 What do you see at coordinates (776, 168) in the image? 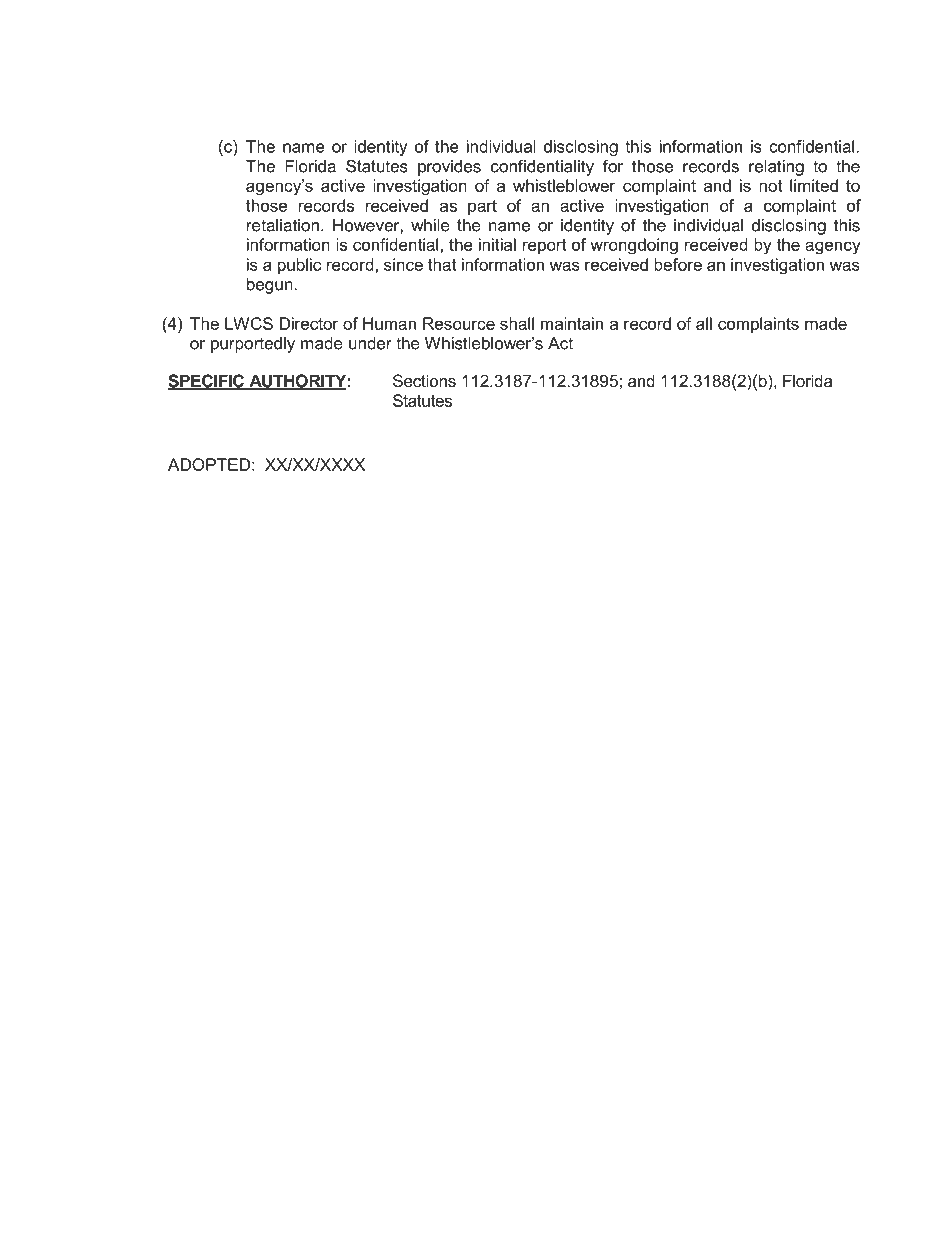
I see `relating` at bounding box center [776, 168].
